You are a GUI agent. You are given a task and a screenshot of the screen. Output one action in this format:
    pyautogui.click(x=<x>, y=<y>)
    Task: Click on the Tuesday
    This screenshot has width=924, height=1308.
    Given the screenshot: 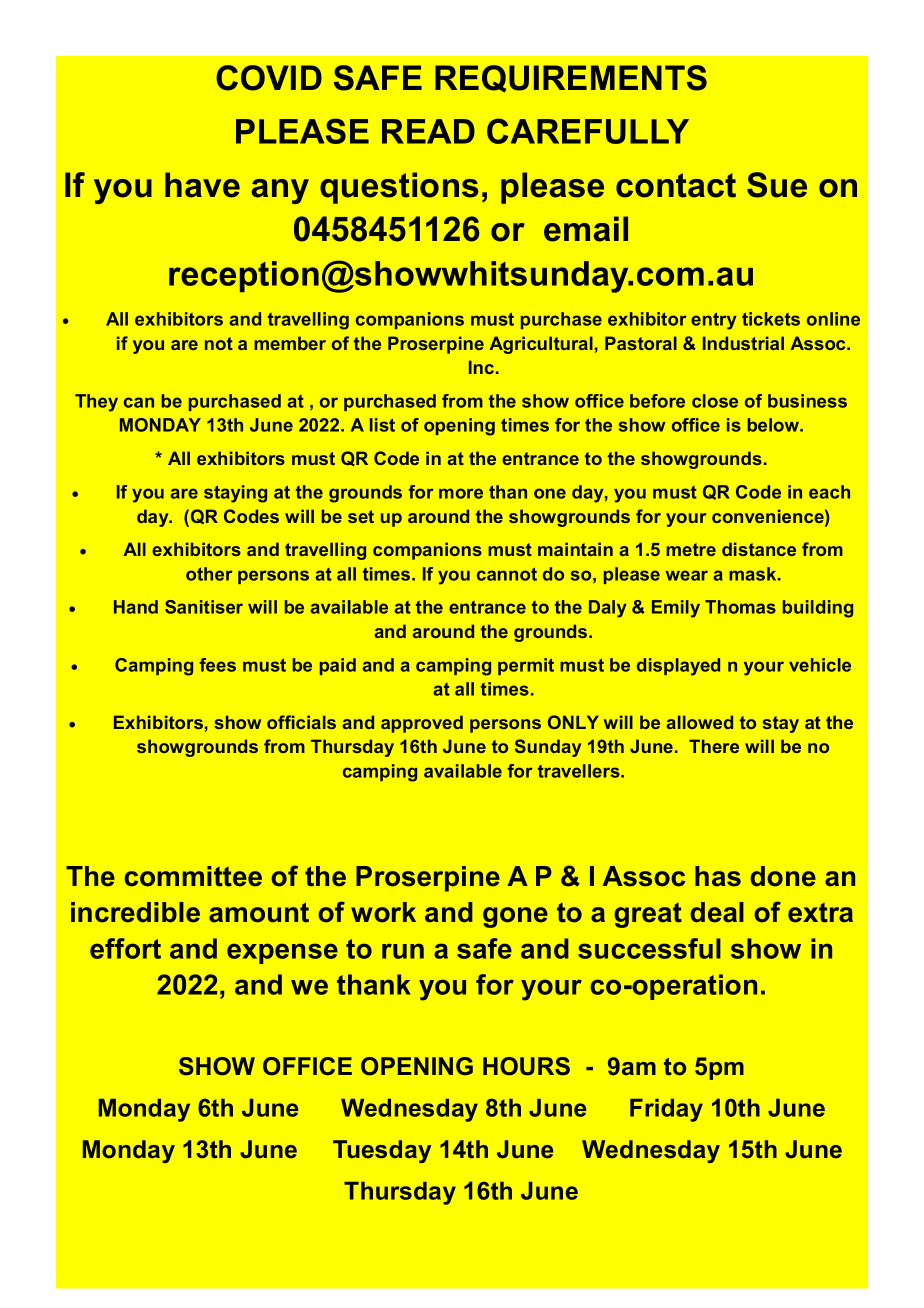 What is the action you would take?
    pyautogui.click(x=382, y=1151)
